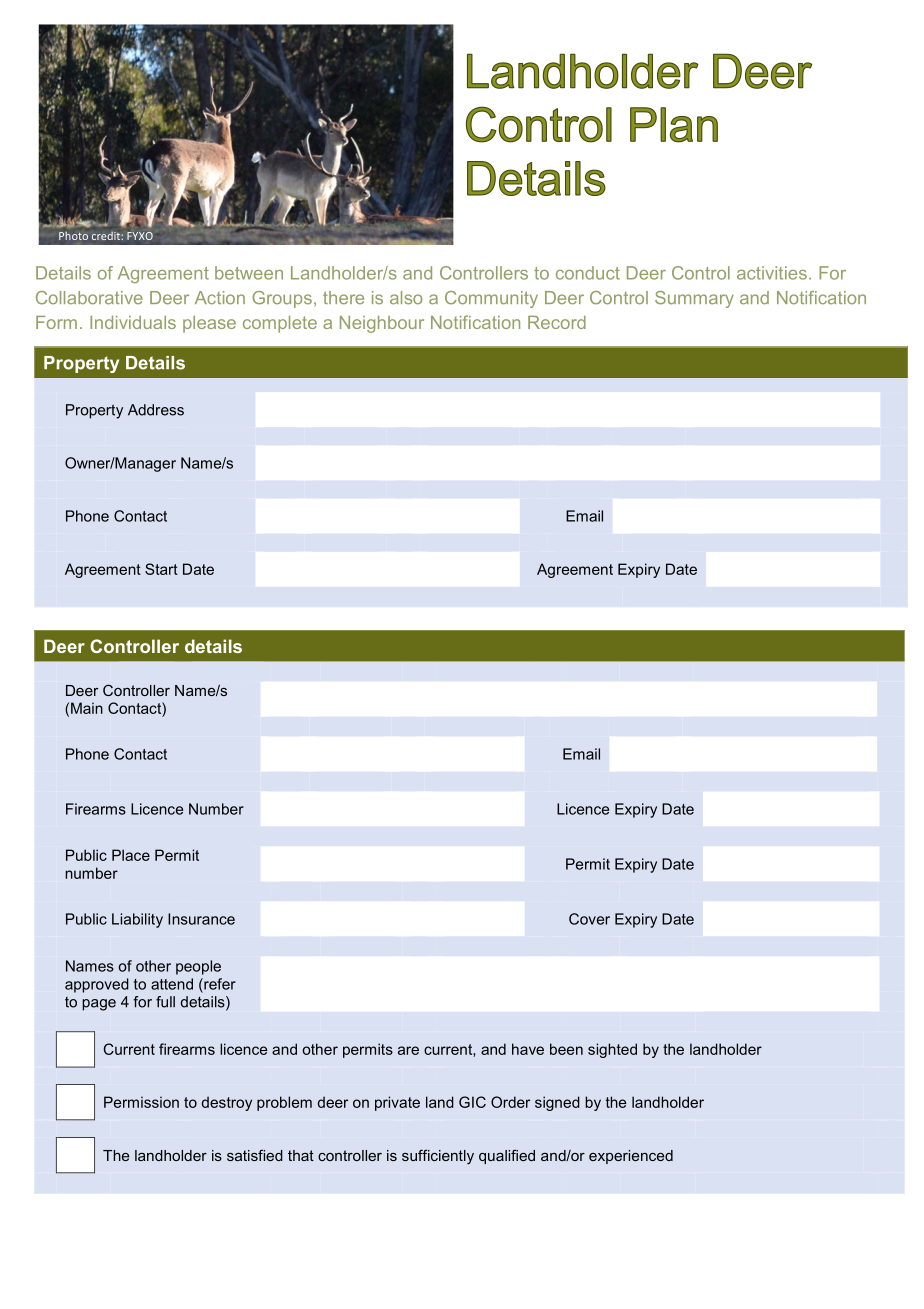 The width and height of the screenshot is (924, 1309). I want to click on Start, so click(161, 569).
